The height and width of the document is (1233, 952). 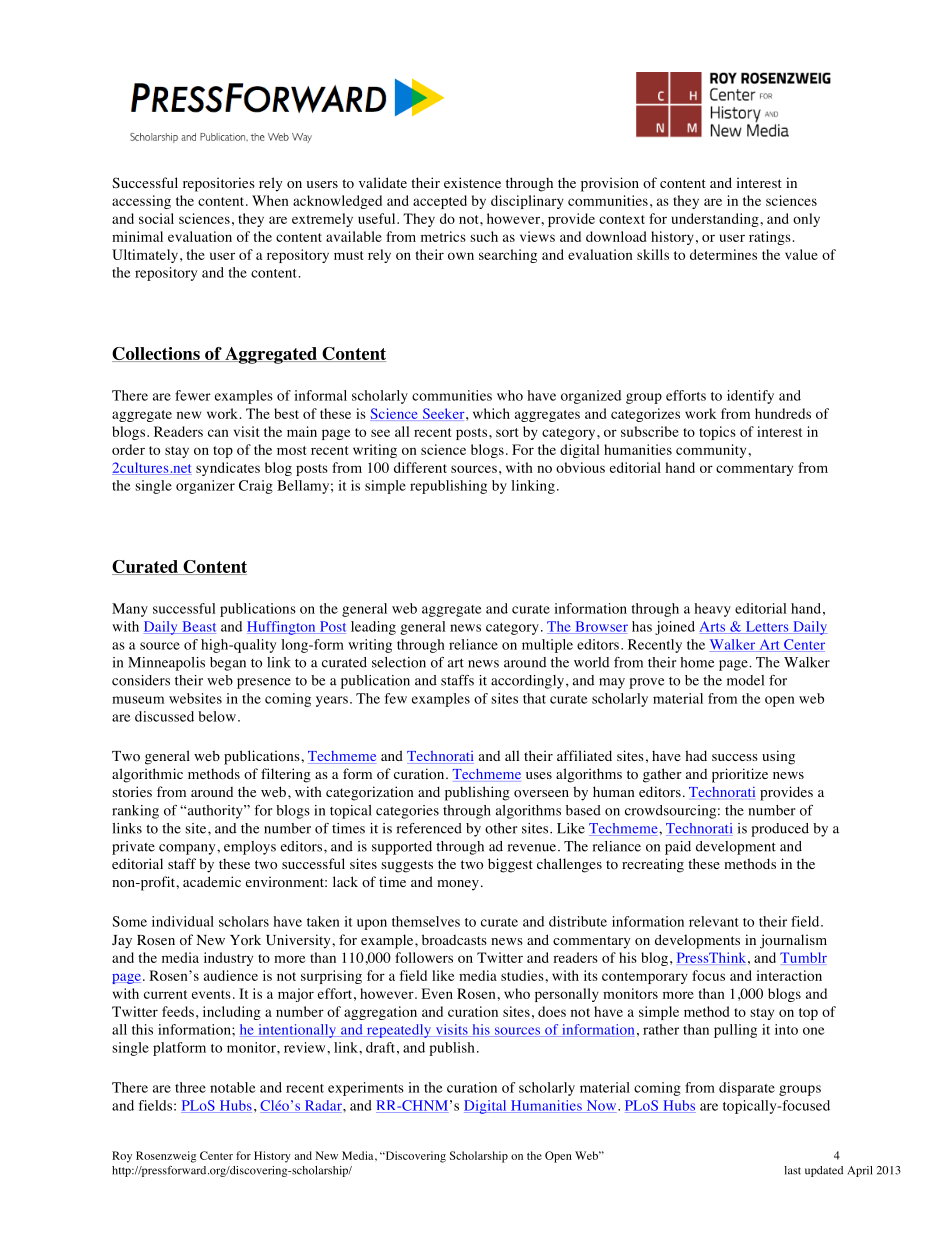 I want to click on accordingly, so click(x=527, y=682).
